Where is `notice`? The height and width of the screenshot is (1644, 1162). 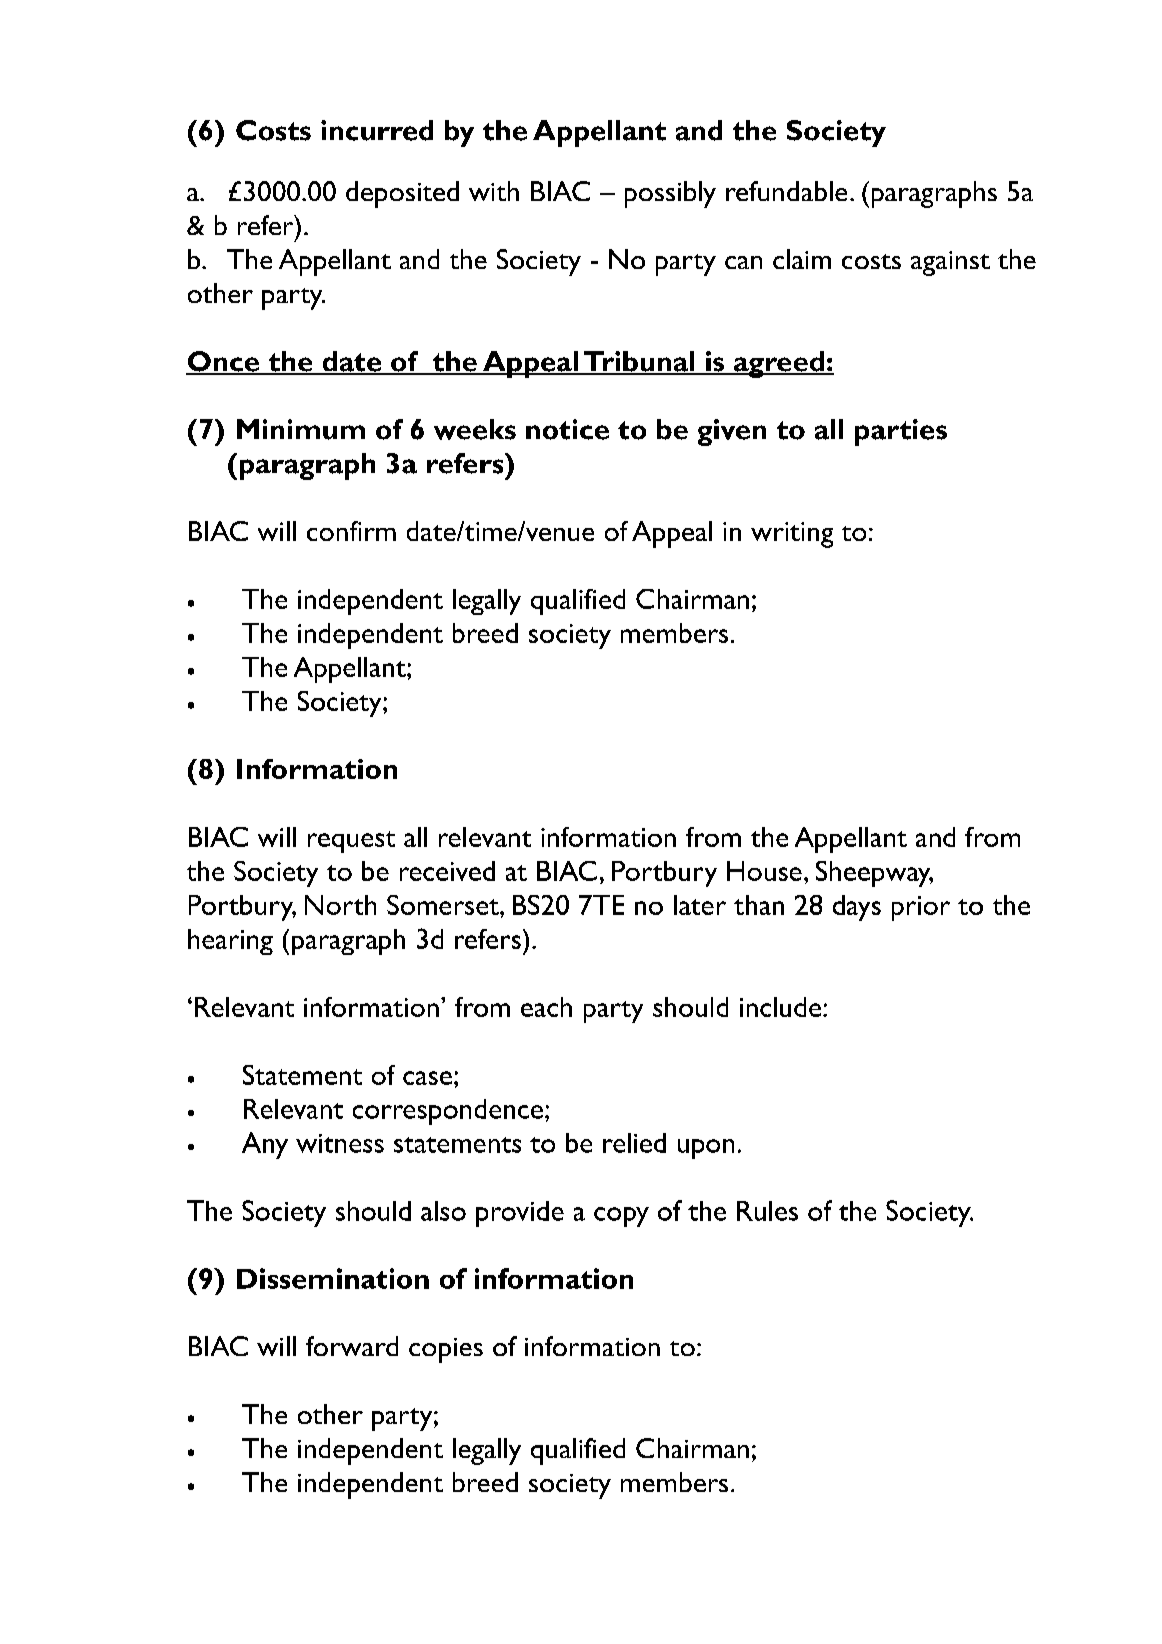 notice is located at coordinates (567, 429).
